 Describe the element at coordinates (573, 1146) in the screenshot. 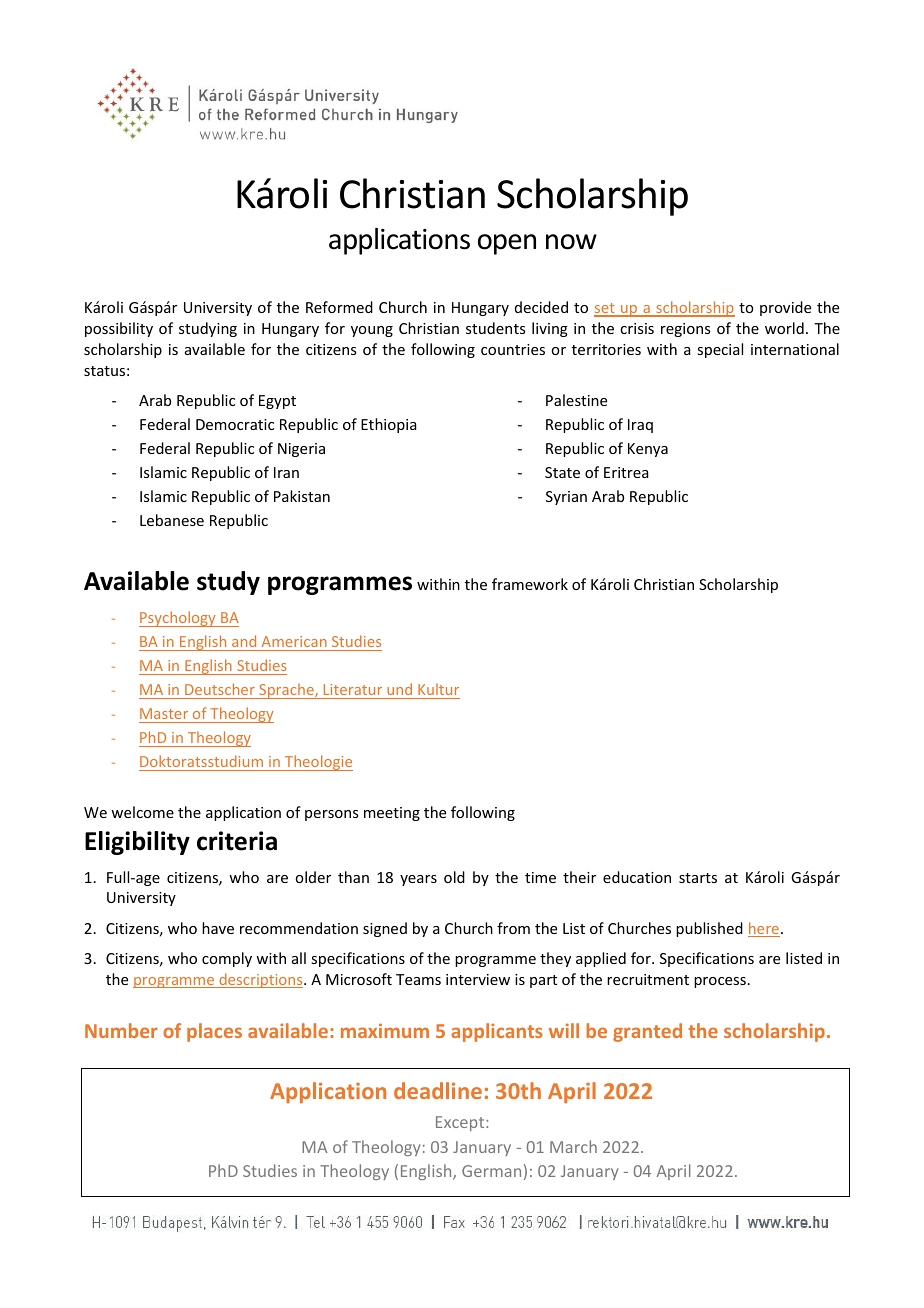

I see `March` at that location.
